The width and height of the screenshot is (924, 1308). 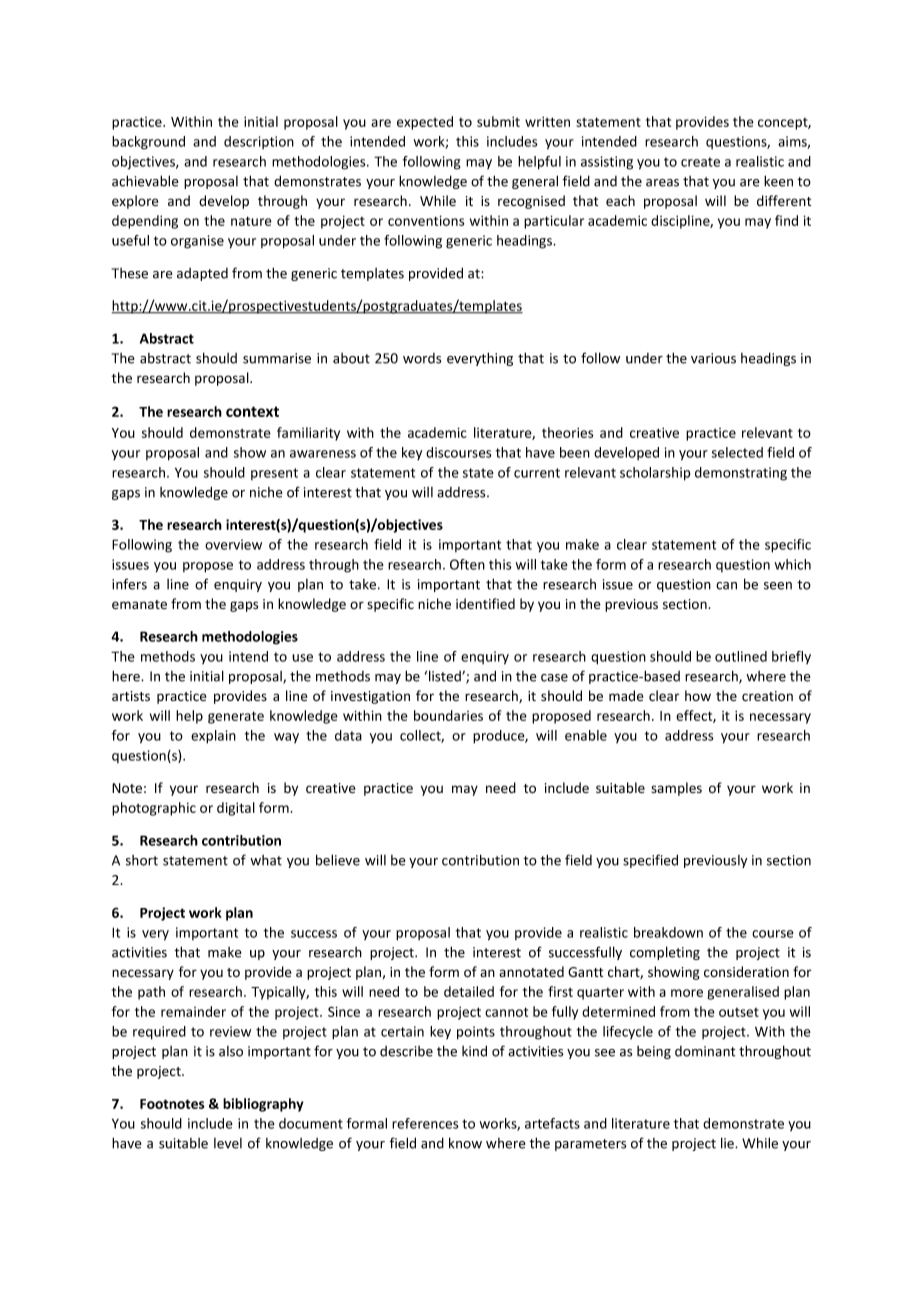 I want to click on identified, so click(x=485, y=603).
